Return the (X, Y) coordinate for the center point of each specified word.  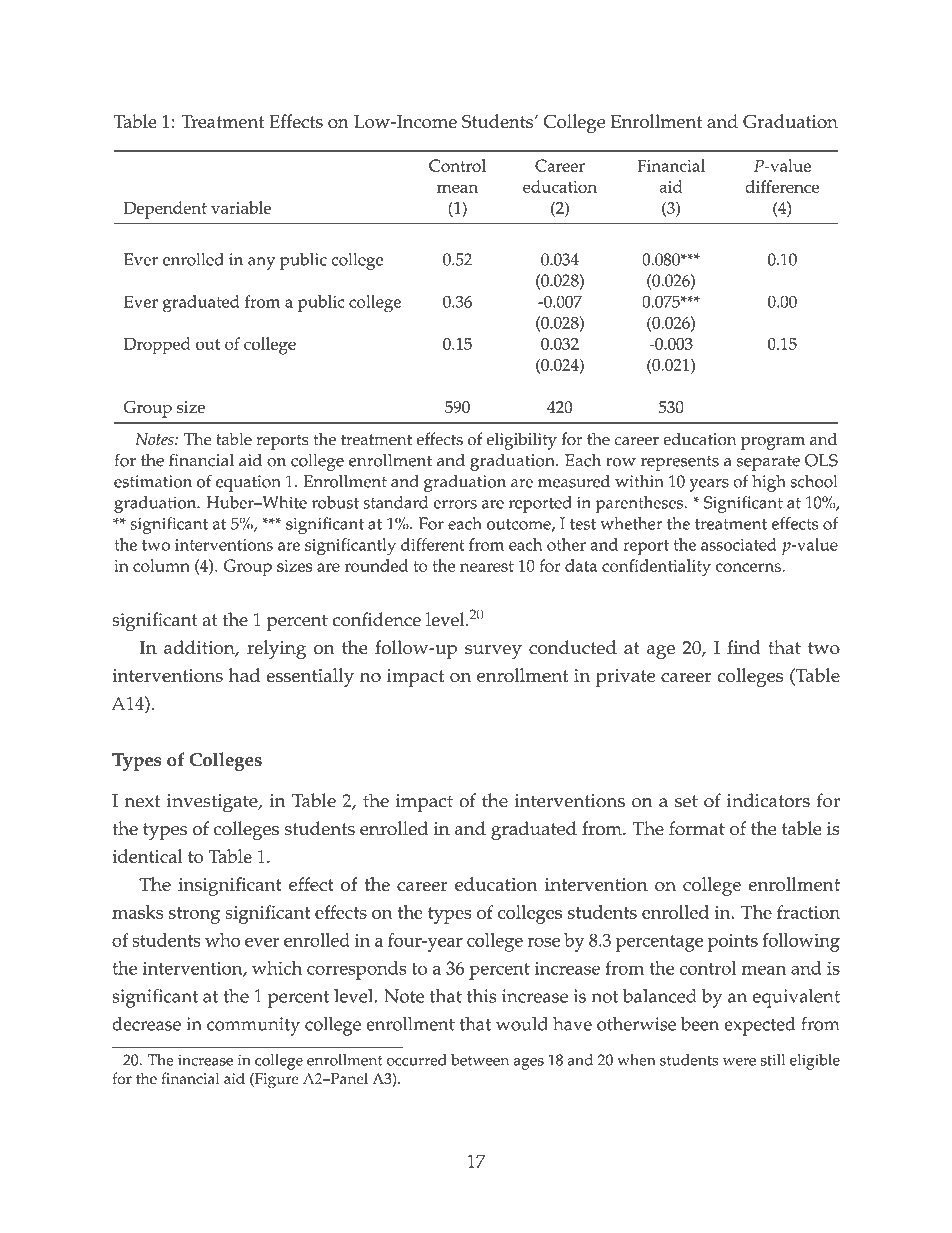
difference (782, 186)
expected (759, 1026)
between (480, 1060)
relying (276, 649)
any (261, 263)
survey (493, 652)
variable (241, 207)
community (253, 1026)
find (744, 647)
